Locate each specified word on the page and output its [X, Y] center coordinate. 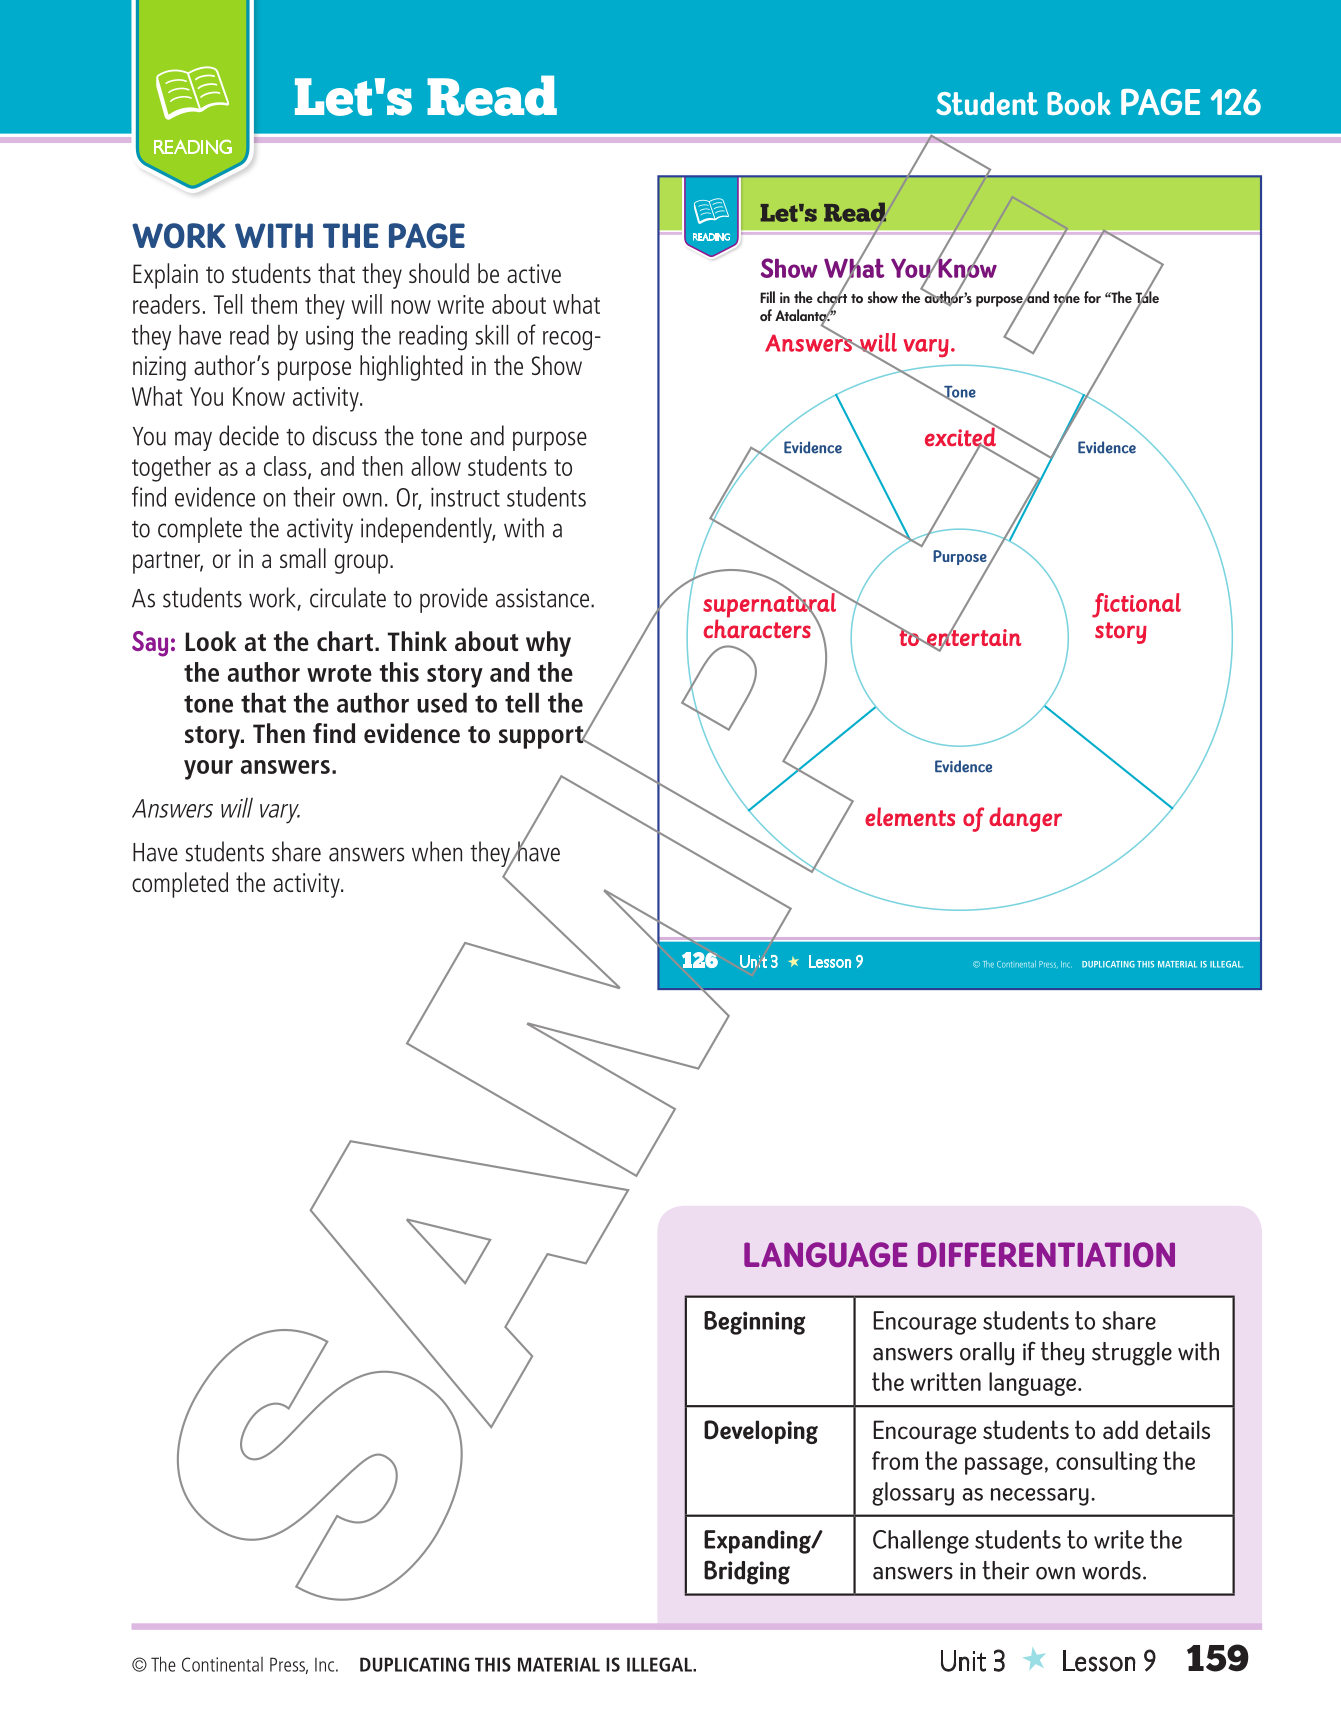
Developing [761, 1432]
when [437, 851]
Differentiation [1046, 1254]
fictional [1136, 605]
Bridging [747, 1572]
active [534, 273]
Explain [165, 276]
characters [757, 628]
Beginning [754, 1323]
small [303, 558]
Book [1079, 103]
